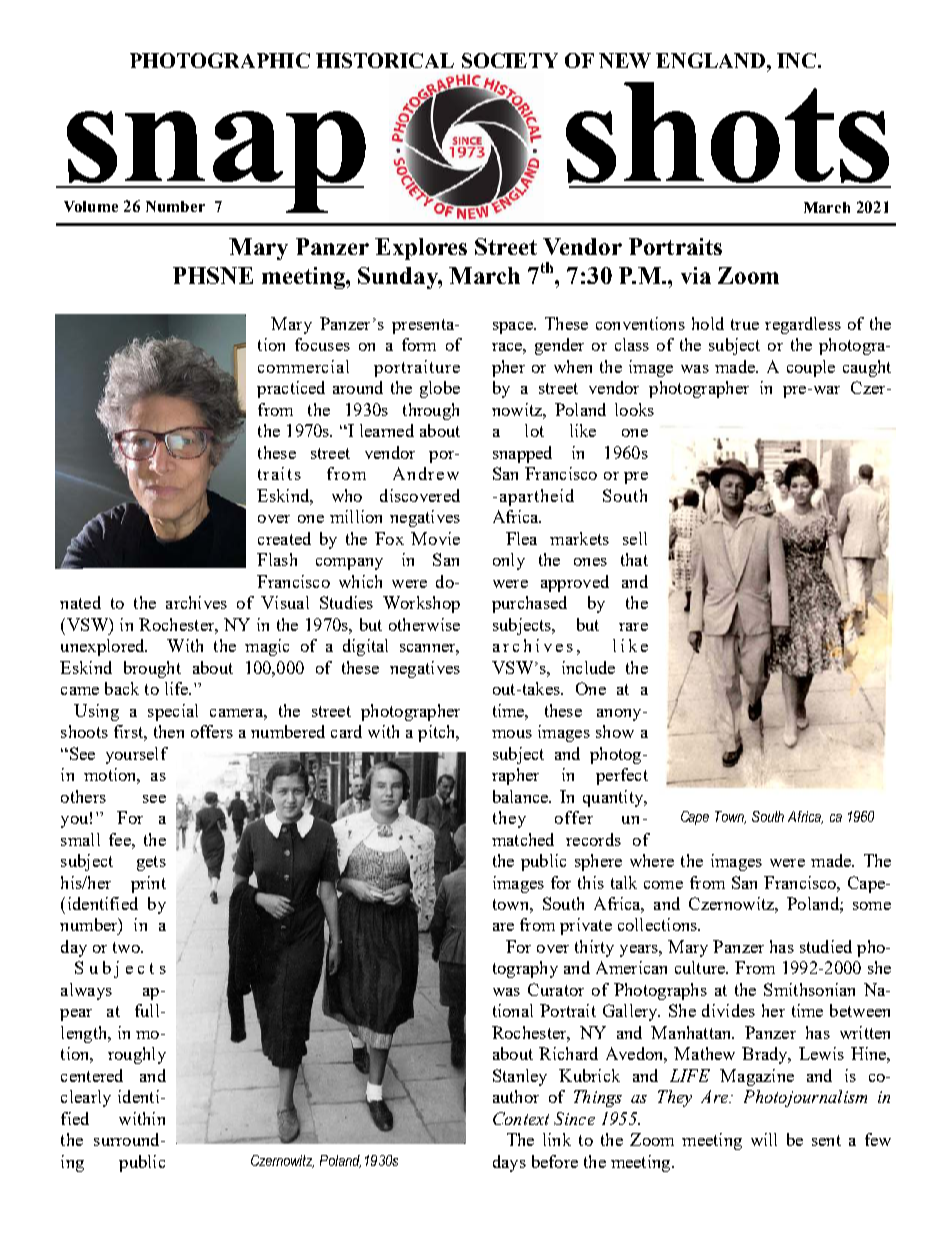 Image resolution: width=952 pixels, height=1233 pixels. Describe the element at coordinates (633, 627) in the page. I see `rare` at that location.
